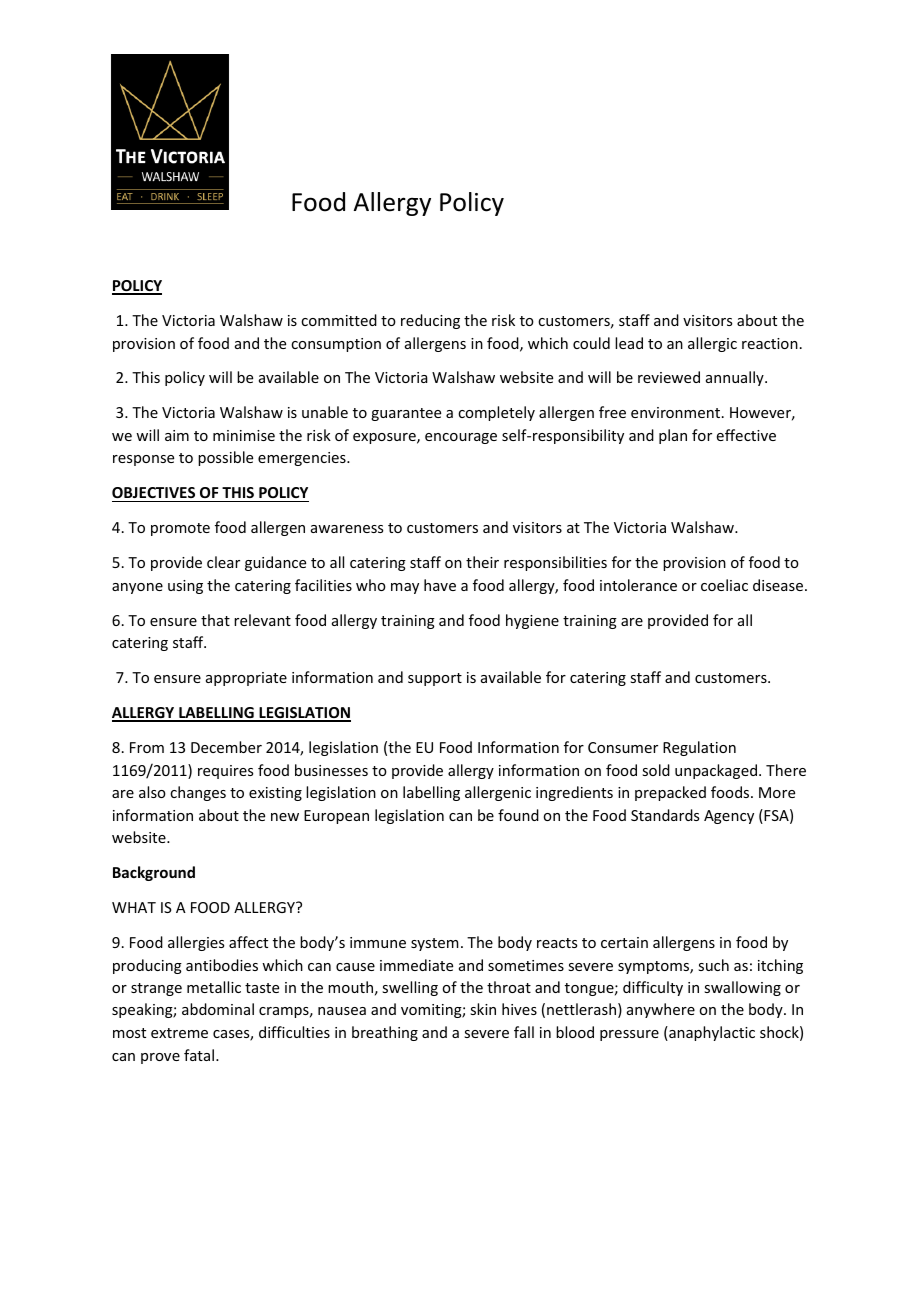  What do you see at coordinates (246, 679) in the screenshot?
I see `appropriate` at bounding box center [246, 679].
